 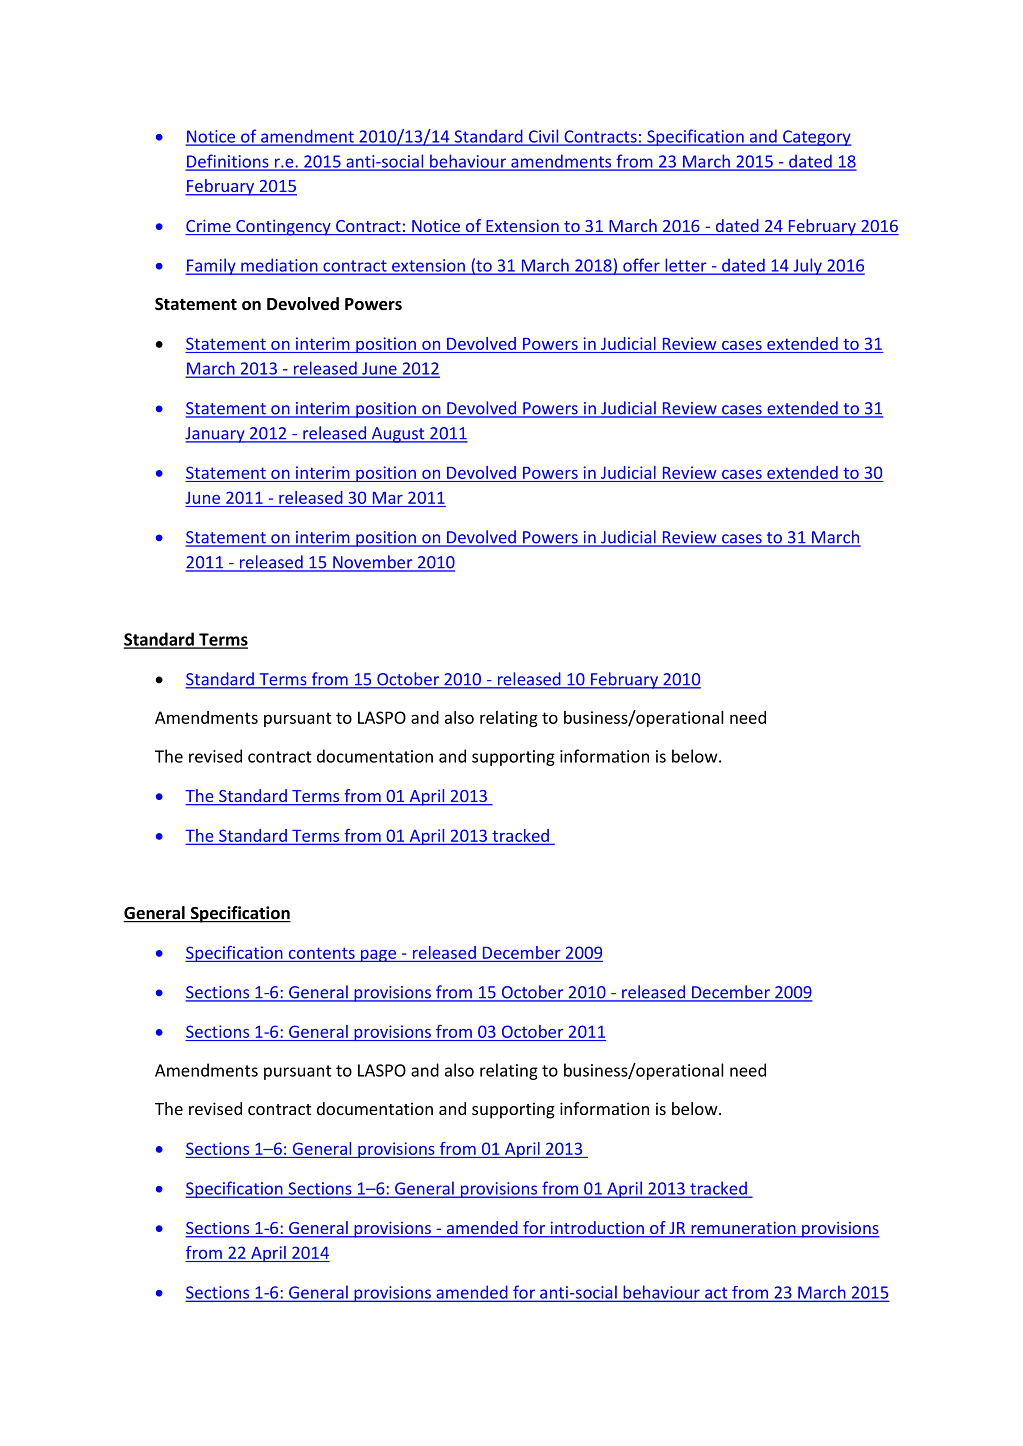 I want to click on contents, so click(x=322, y=953).
